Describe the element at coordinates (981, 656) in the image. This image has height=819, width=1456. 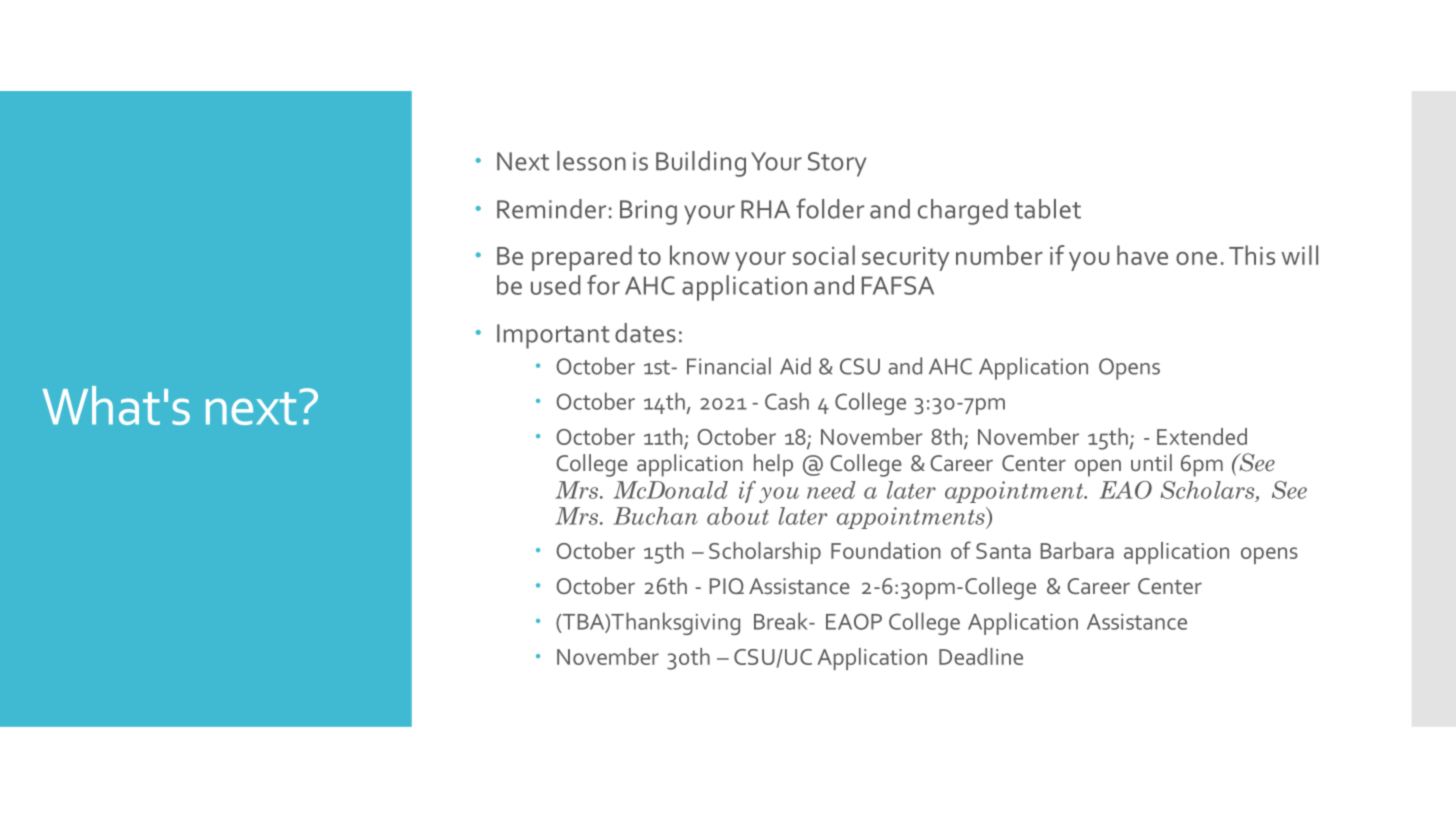
I see `Deadline` at that location.
